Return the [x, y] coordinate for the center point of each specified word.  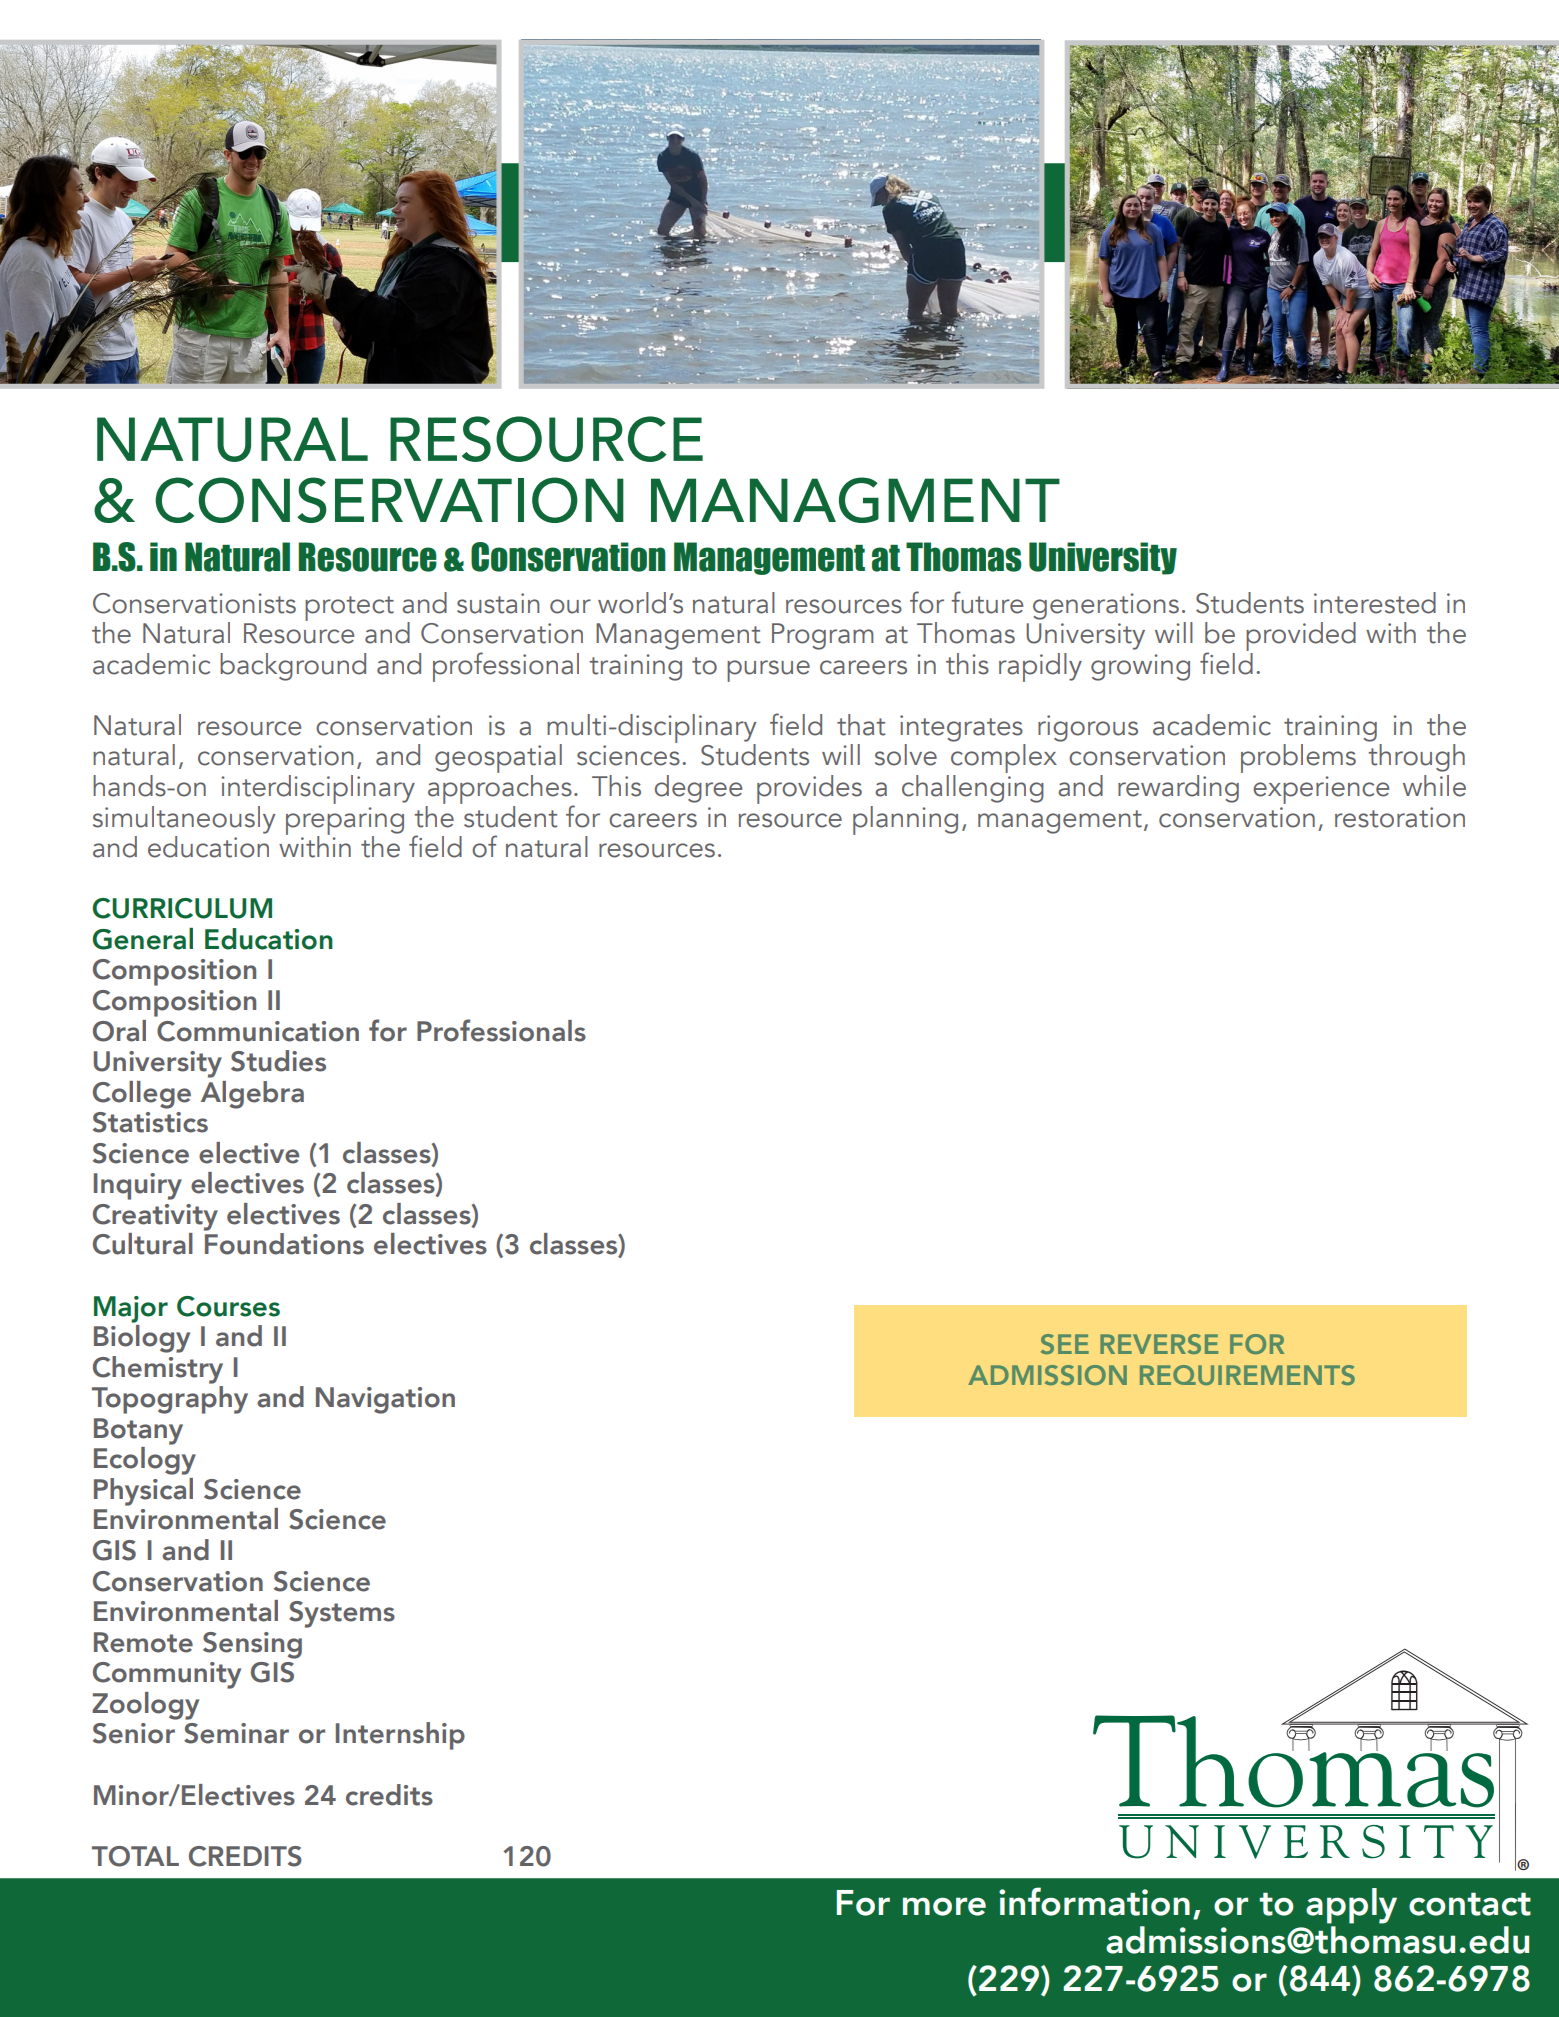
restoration [1400, 817]
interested [1375, 603]
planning [905, 820]
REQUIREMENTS [1247, 1375]
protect [349, 608]
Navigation [385, 1400]
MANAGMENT [855, 500]
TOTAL [135, 1856]
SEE [1065, 1344]
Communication [258, 1031]
